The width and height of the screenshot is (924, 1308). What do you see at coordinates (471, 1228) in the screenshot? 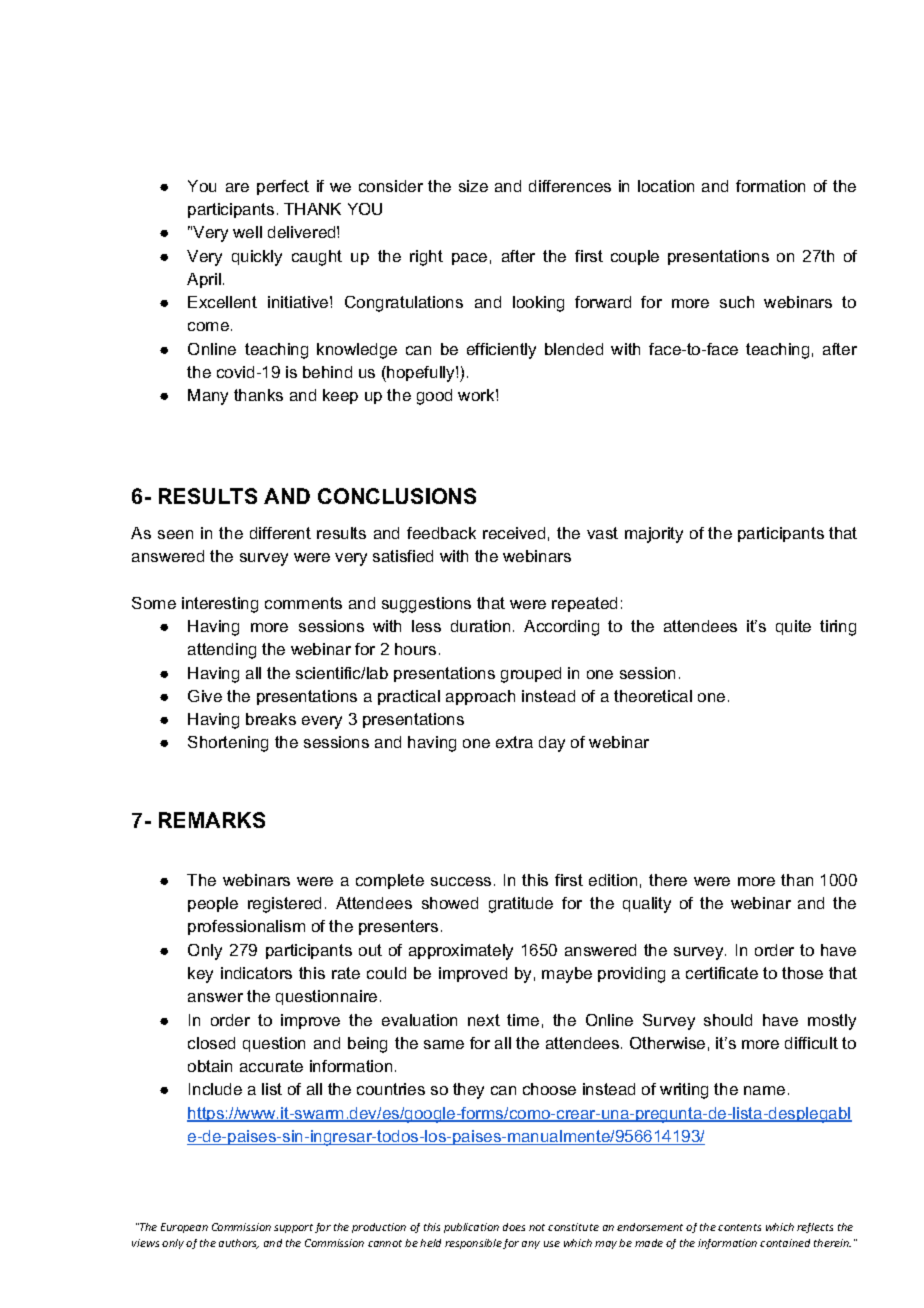
I see `publication` at bounding box center [471, 1228].
